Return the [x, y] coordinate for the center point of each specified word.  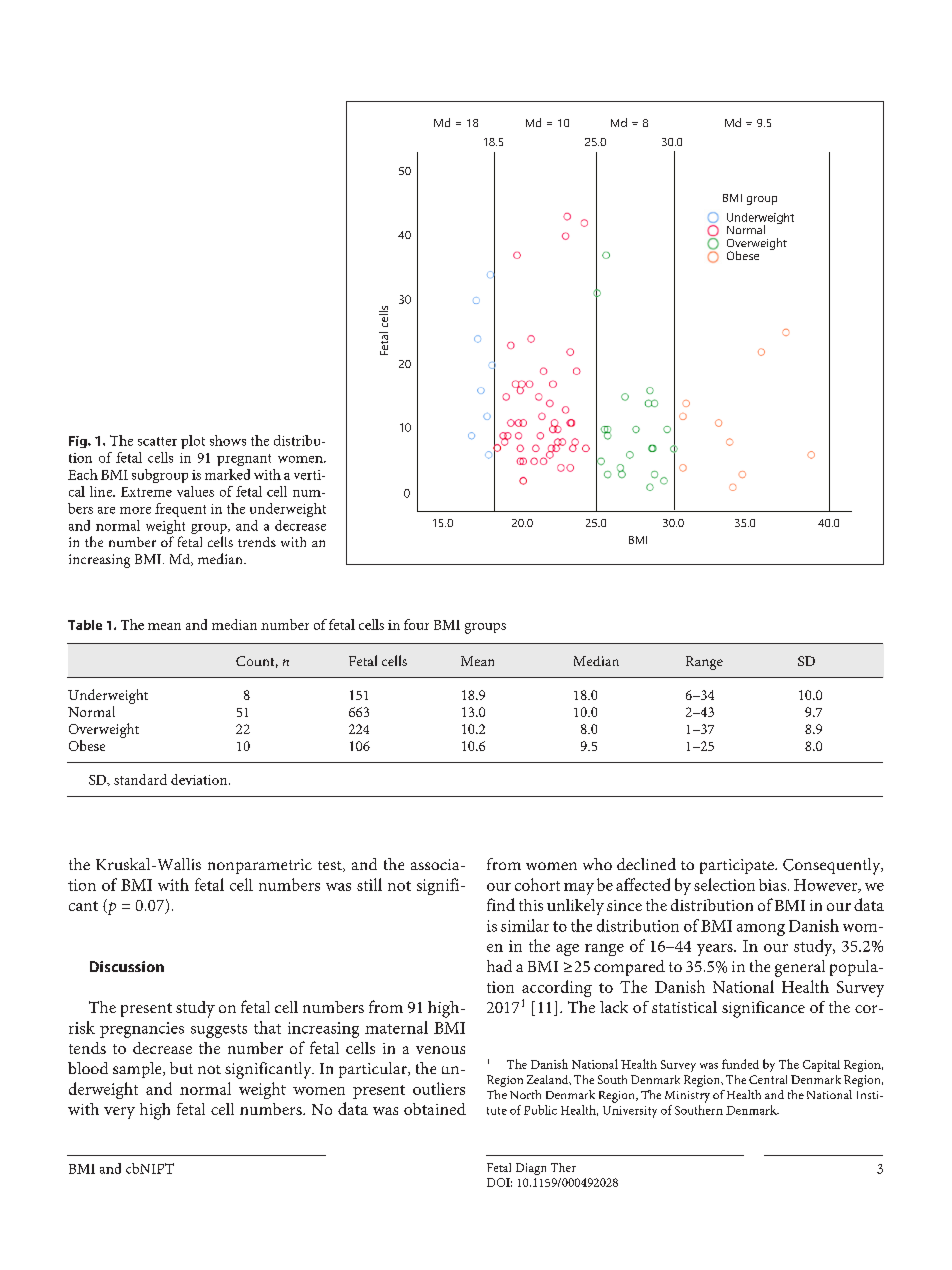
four [416, 624]
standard [140, 779]
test [331, 866]
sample [138, 1070]
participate [738, 866]
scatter [157, 441]
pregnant [244, 460]
